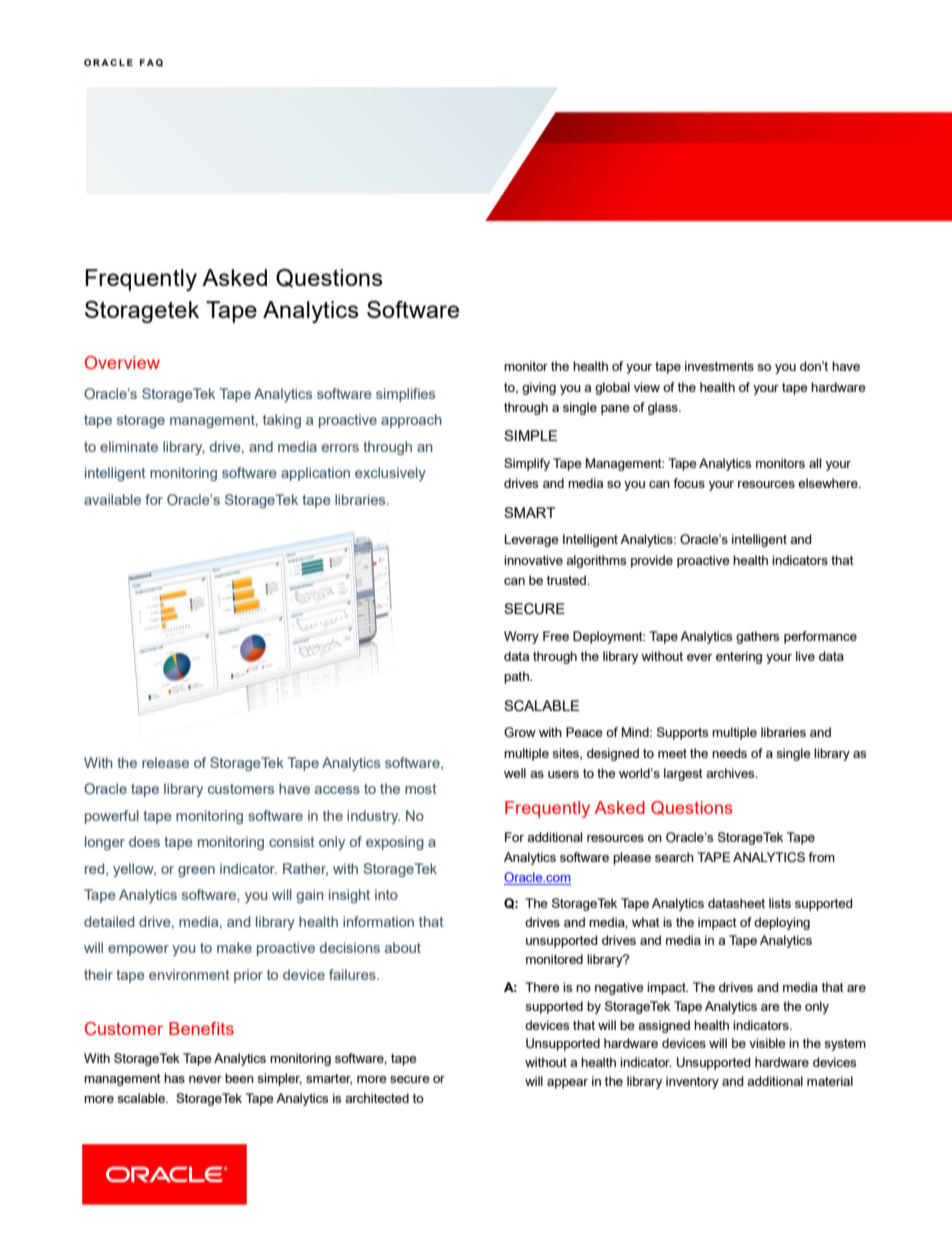 Image resolution: width=952 pixels, height=1233 pixels. What do you see at coordinates (520, 732) in the image?
I see `Grow` at bounding box center [520, 732].
